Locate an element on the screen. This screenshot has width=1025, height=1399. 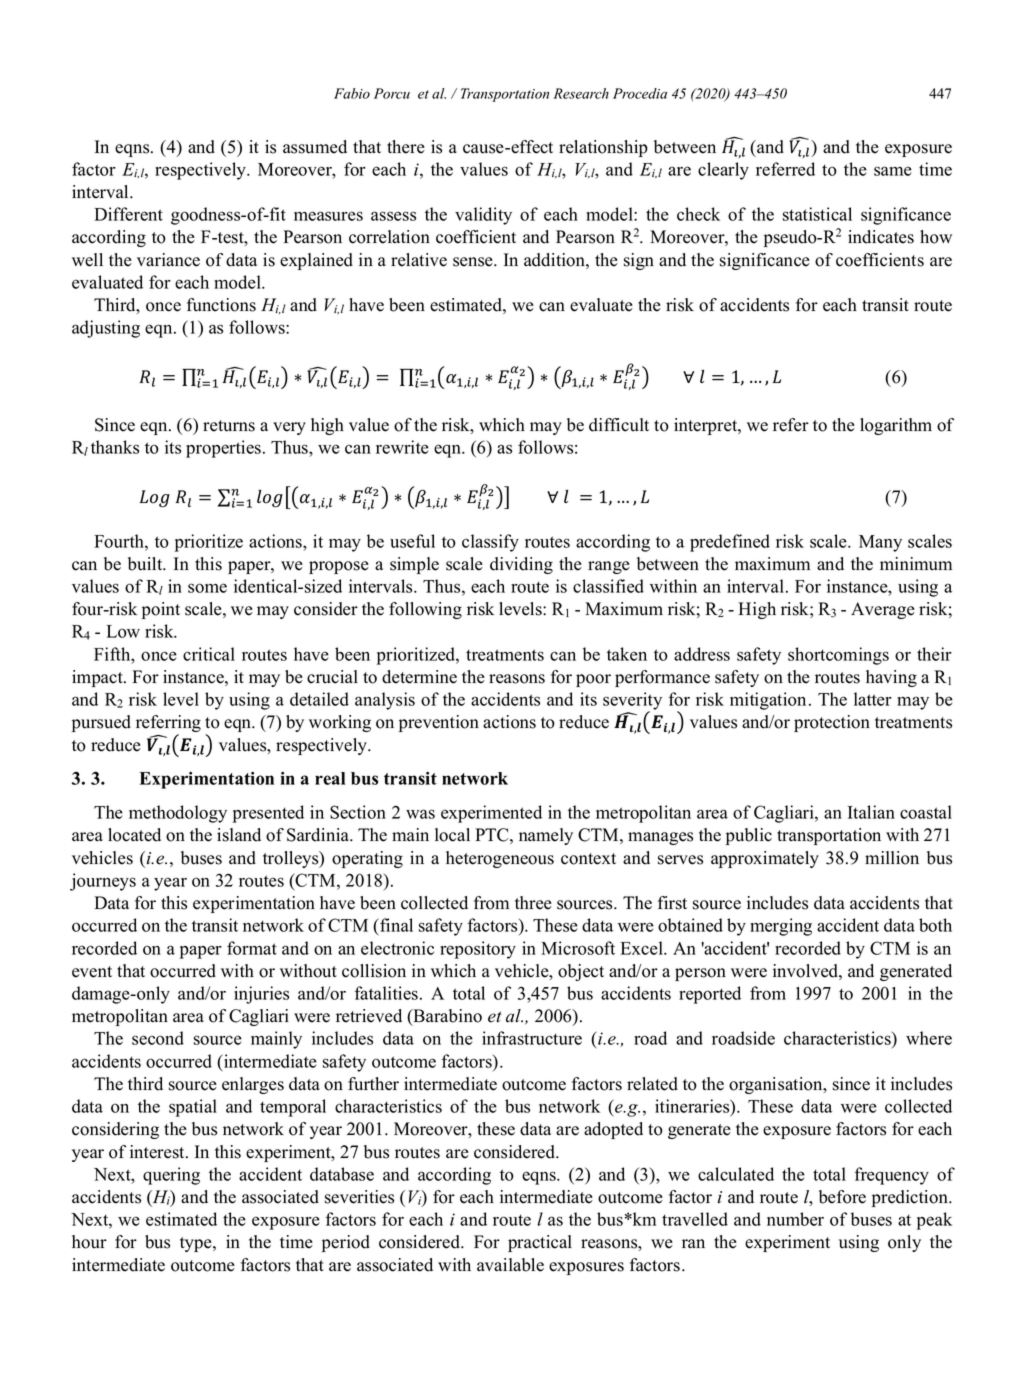
type is located at coordinates (197, 1244).
